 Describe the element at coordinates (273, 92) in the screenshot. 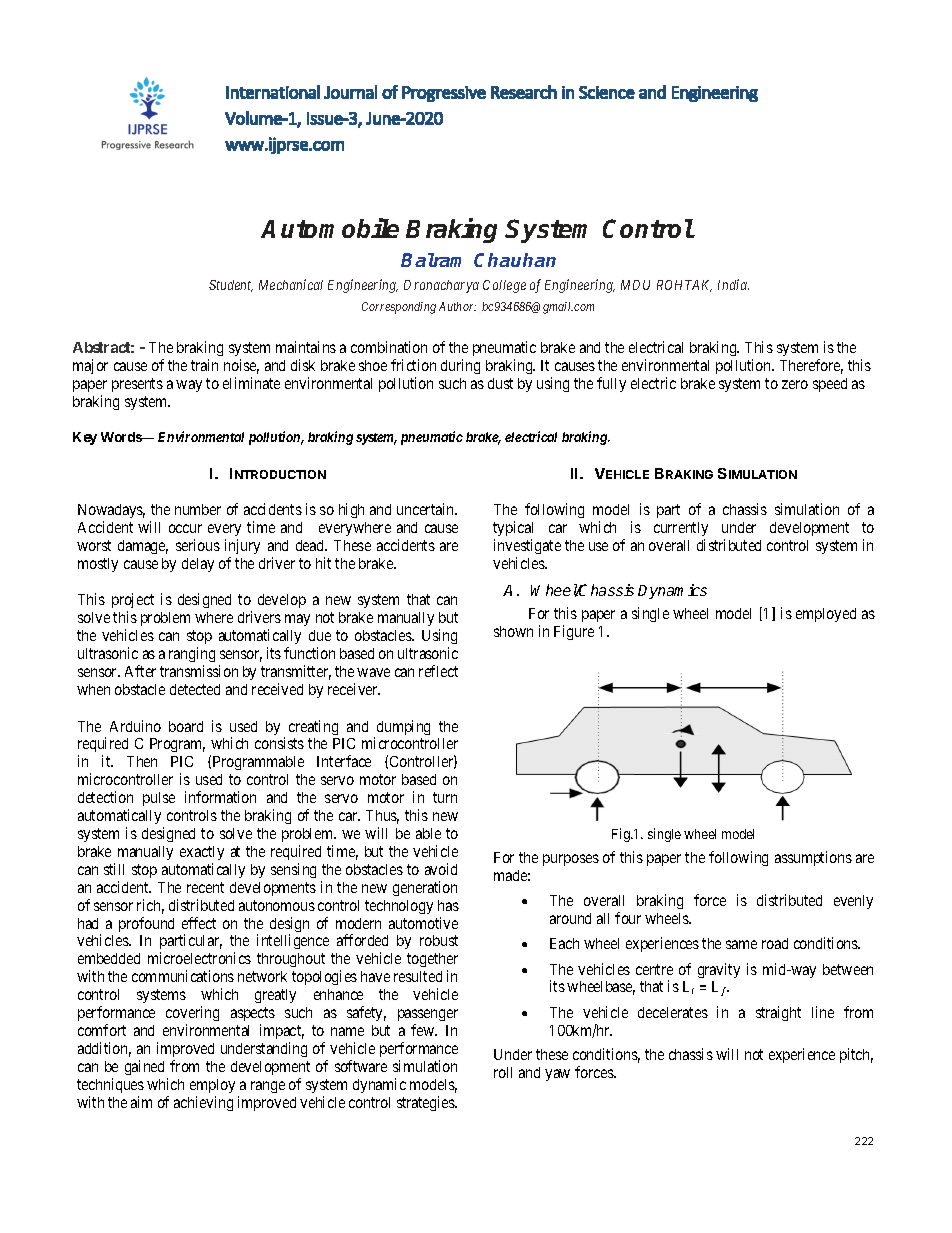

I see `International` at that location.
